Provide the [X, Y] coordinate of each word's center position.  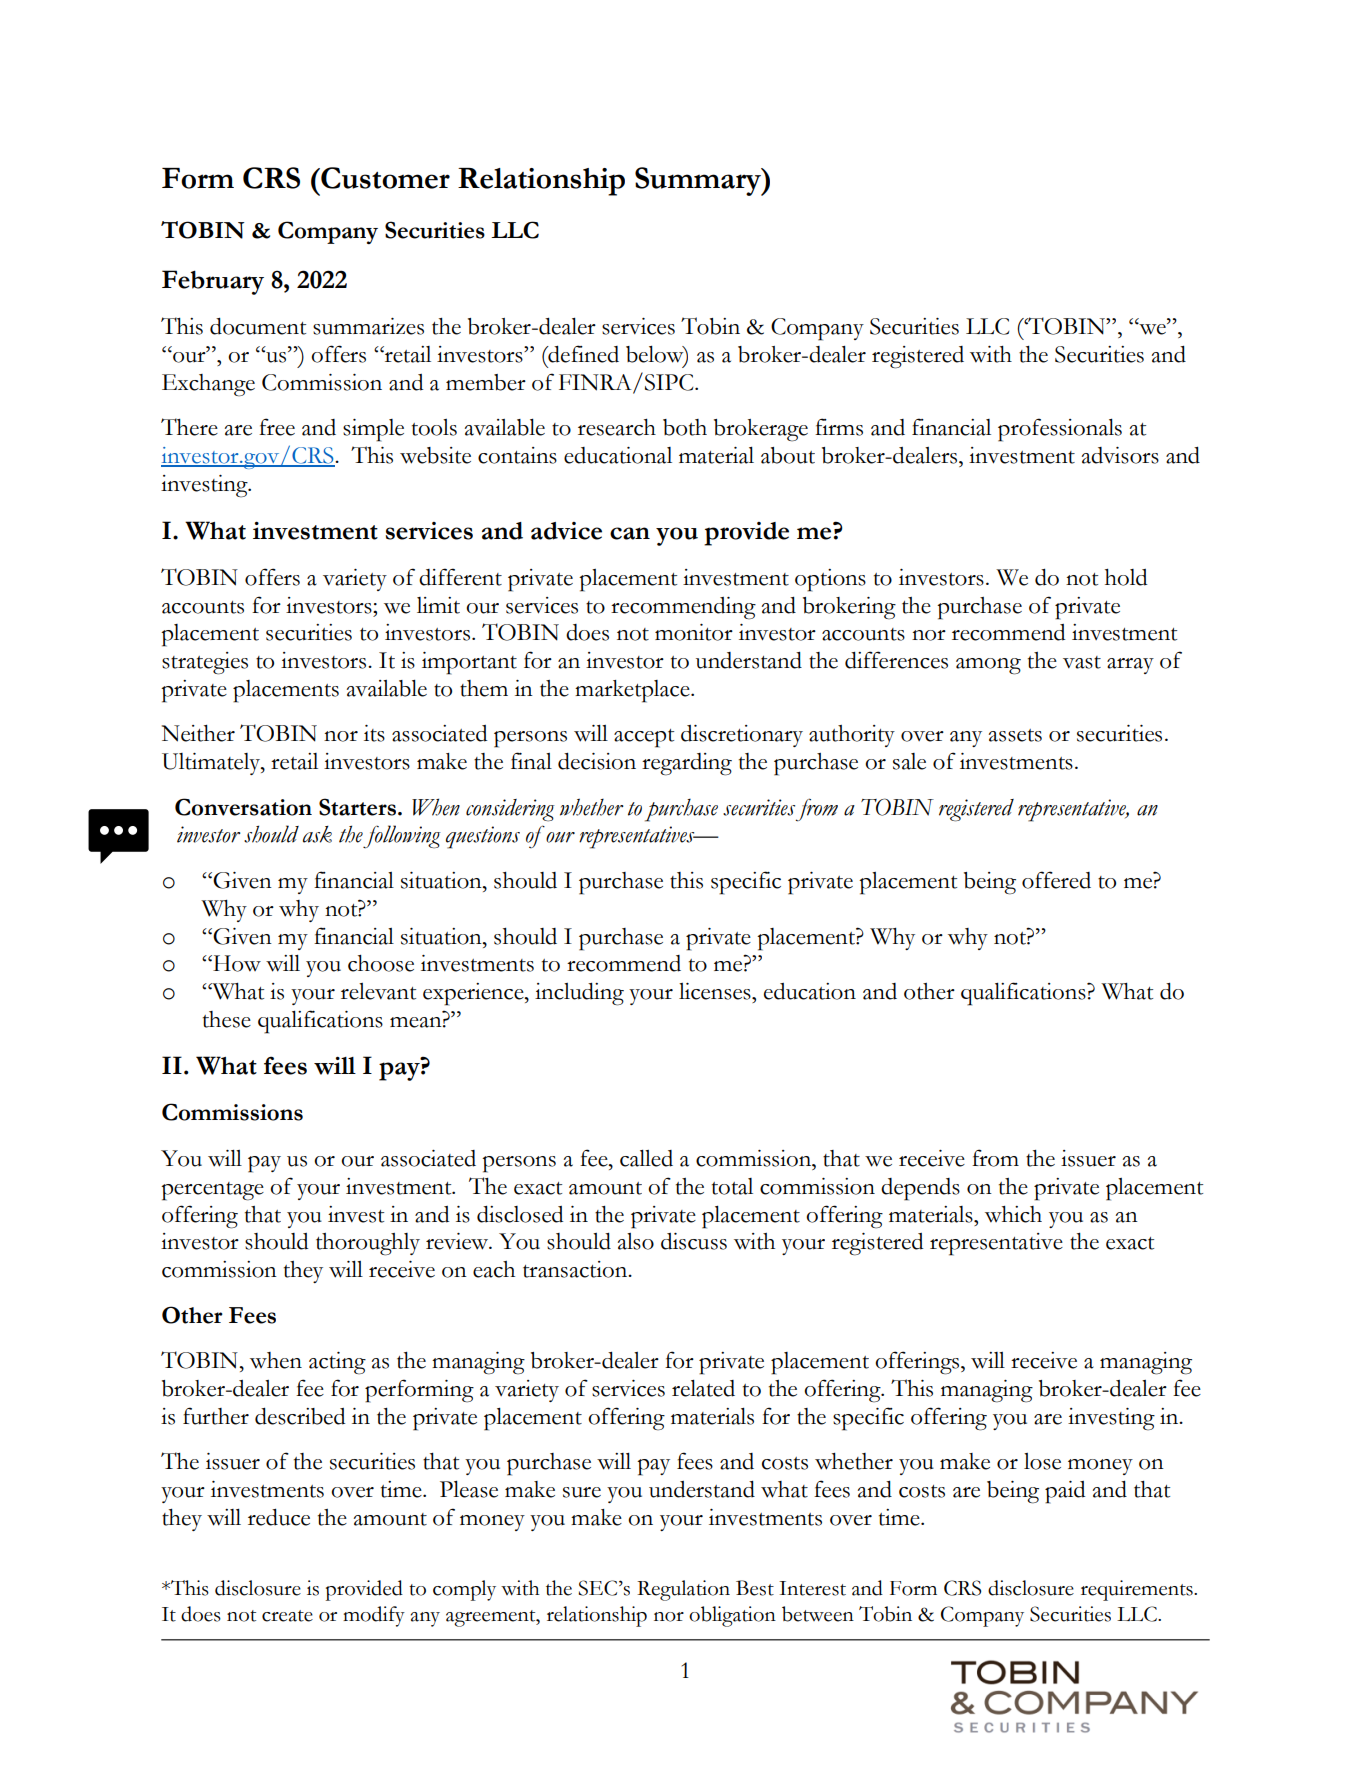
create [287, 1616]
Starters [357, 807]
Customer [384, 178]
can [630, 533]
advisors [1120, 455]
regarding [687, 764]
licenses [716, 991]
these [227, 1019]
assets [1015, 735]
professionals [1060, 430]
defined [582, 354]
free [277, 427]
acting [337, 1363]
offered [1056, 880]
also [636, 1241]
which [1013, 1214]
